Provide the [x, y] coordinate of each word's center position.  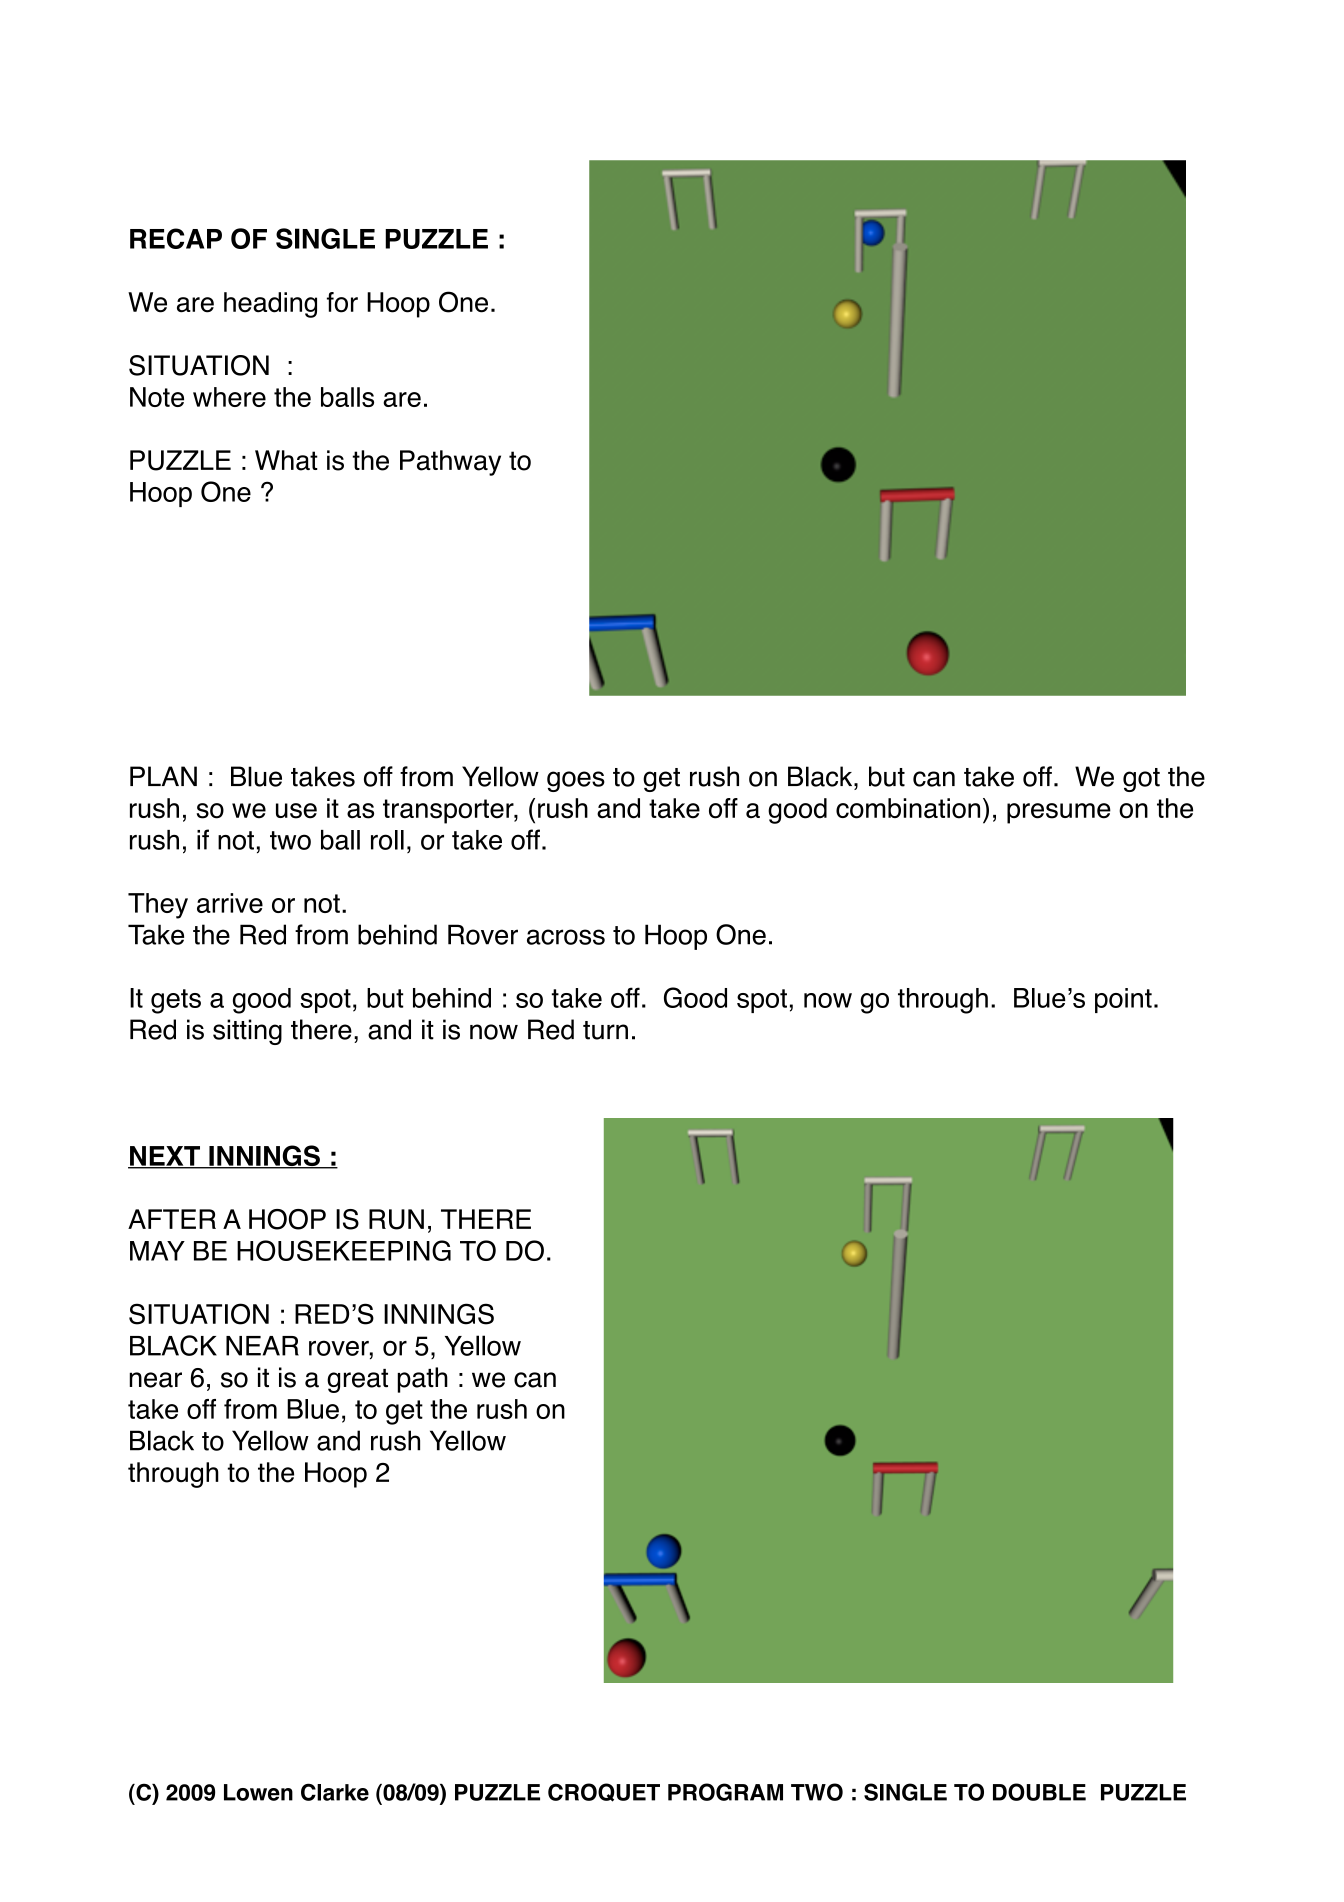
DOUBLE [1039, 1792]
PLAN [163, 776]
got [1141, 780]
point [1123, 1000]
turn [605, 1030]
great [357, 1381]
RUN [396, 1219]
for [342, 302]
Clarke [335, 1792]
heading [270, 305]
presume [1059, 813]
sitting [247, 1032]
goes [576, 781]
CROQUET [604, 1792]
